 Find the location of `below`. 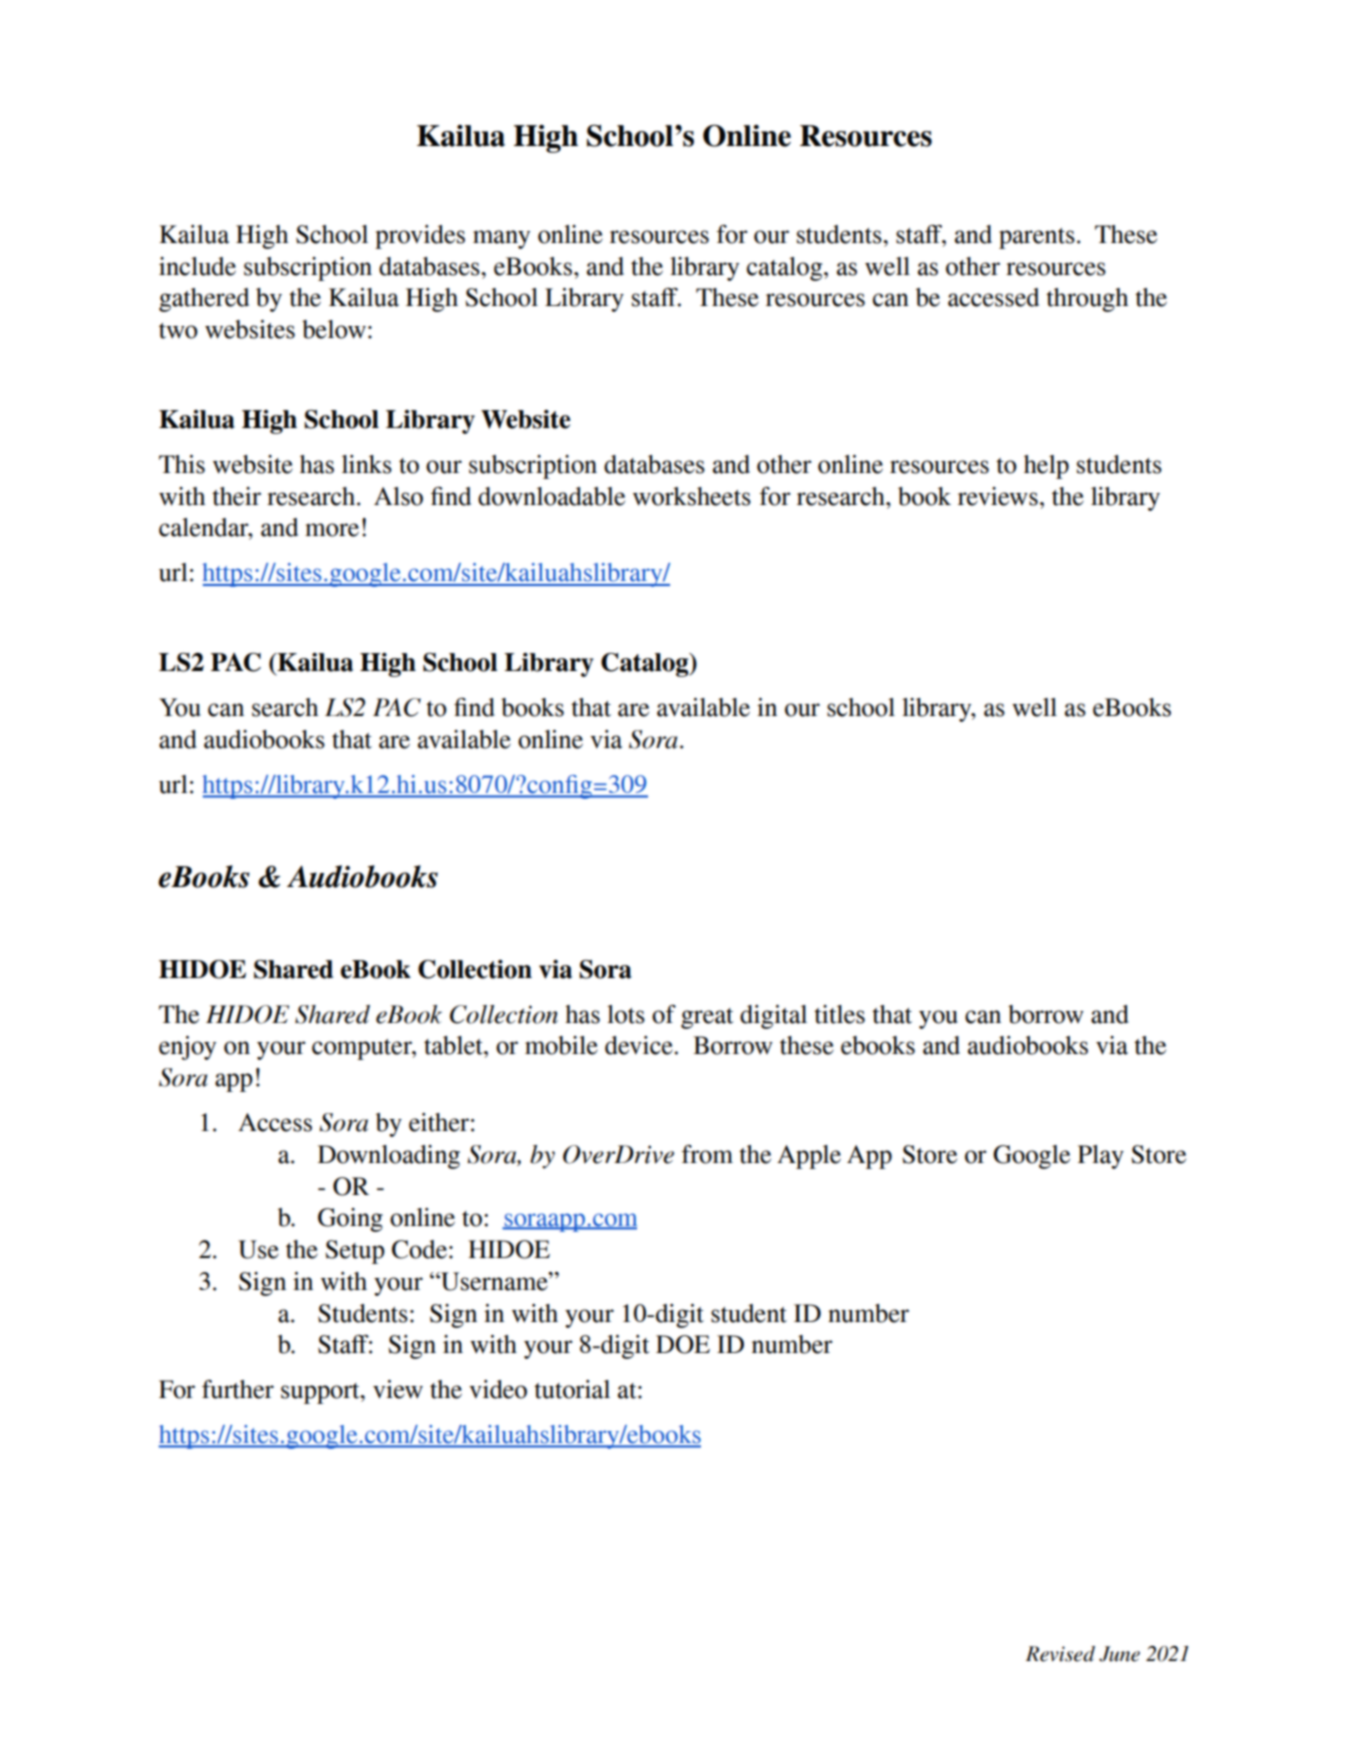

below is located at coordinates (334, 329).
